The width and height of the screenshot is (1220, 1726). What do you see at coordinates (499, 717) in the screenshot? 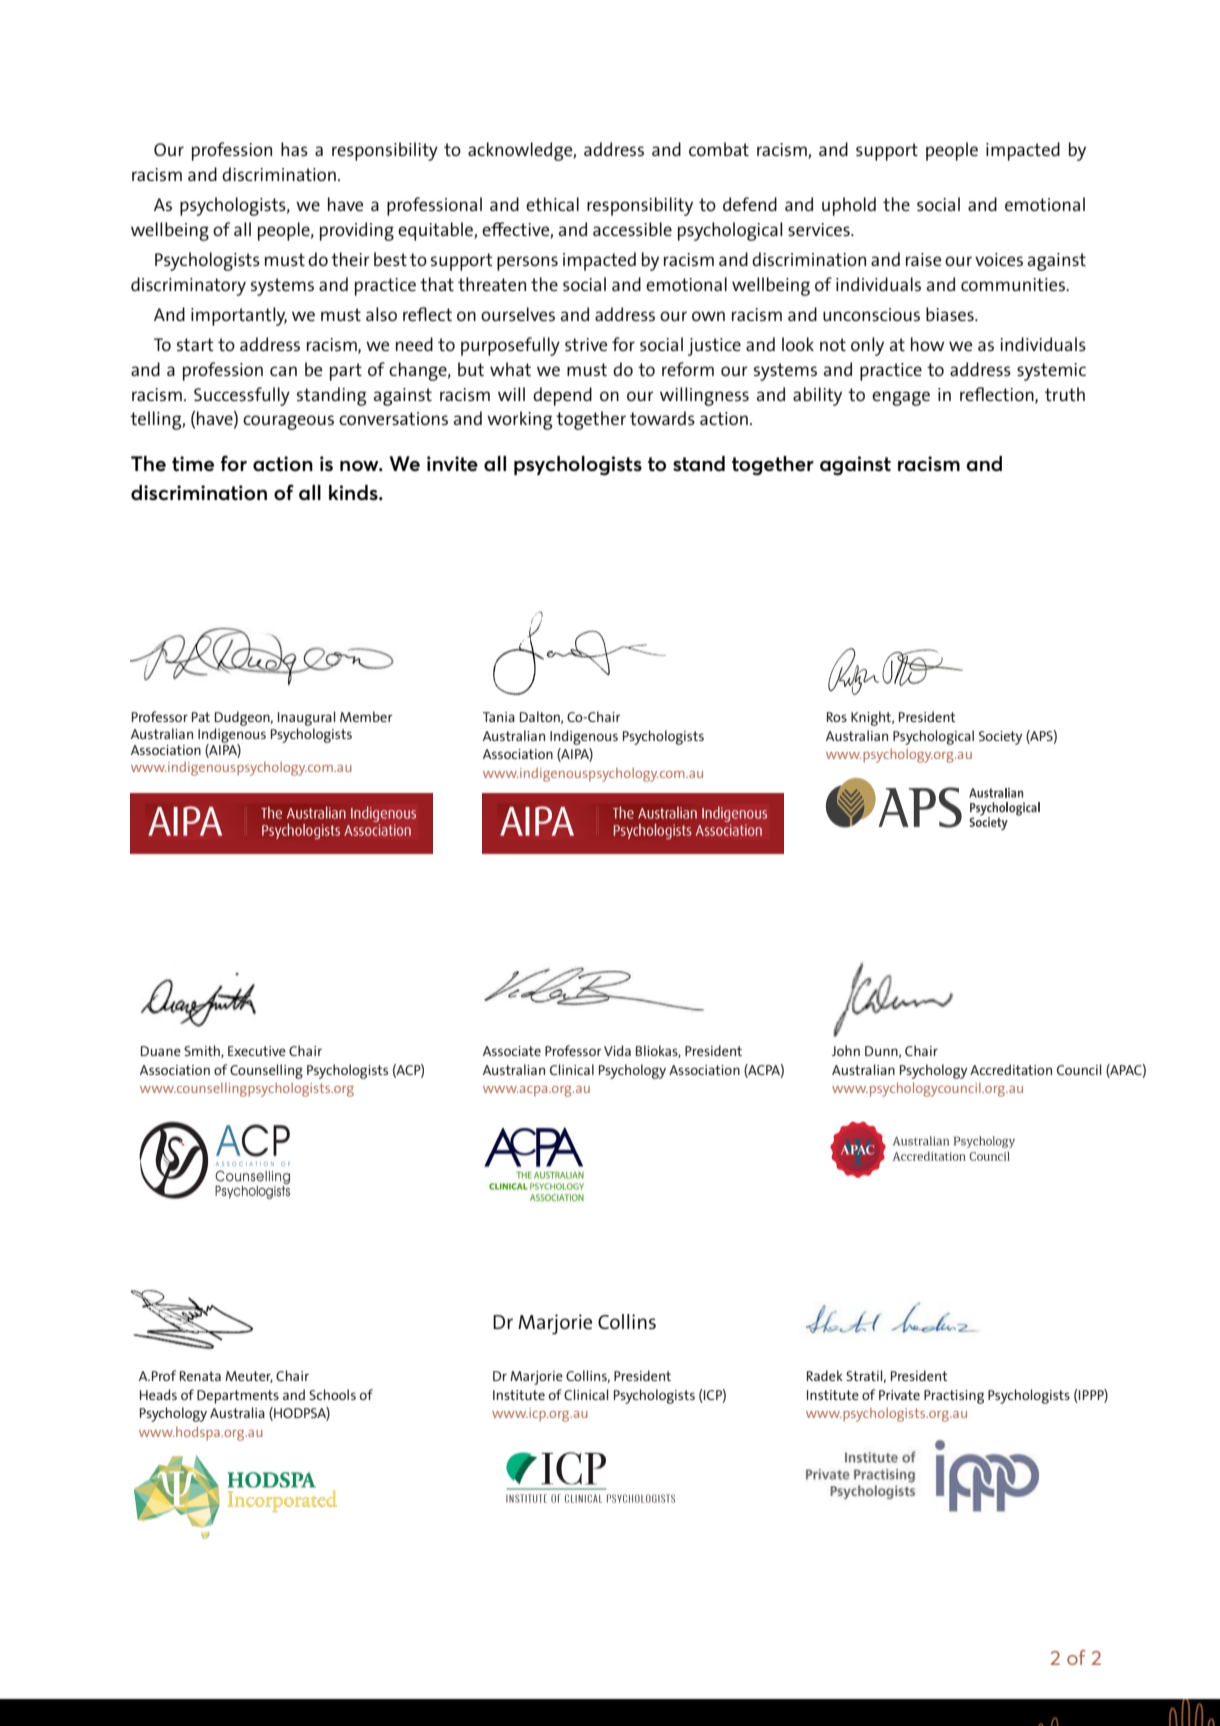
I see `Tania` at bounding box center [499, 717].
